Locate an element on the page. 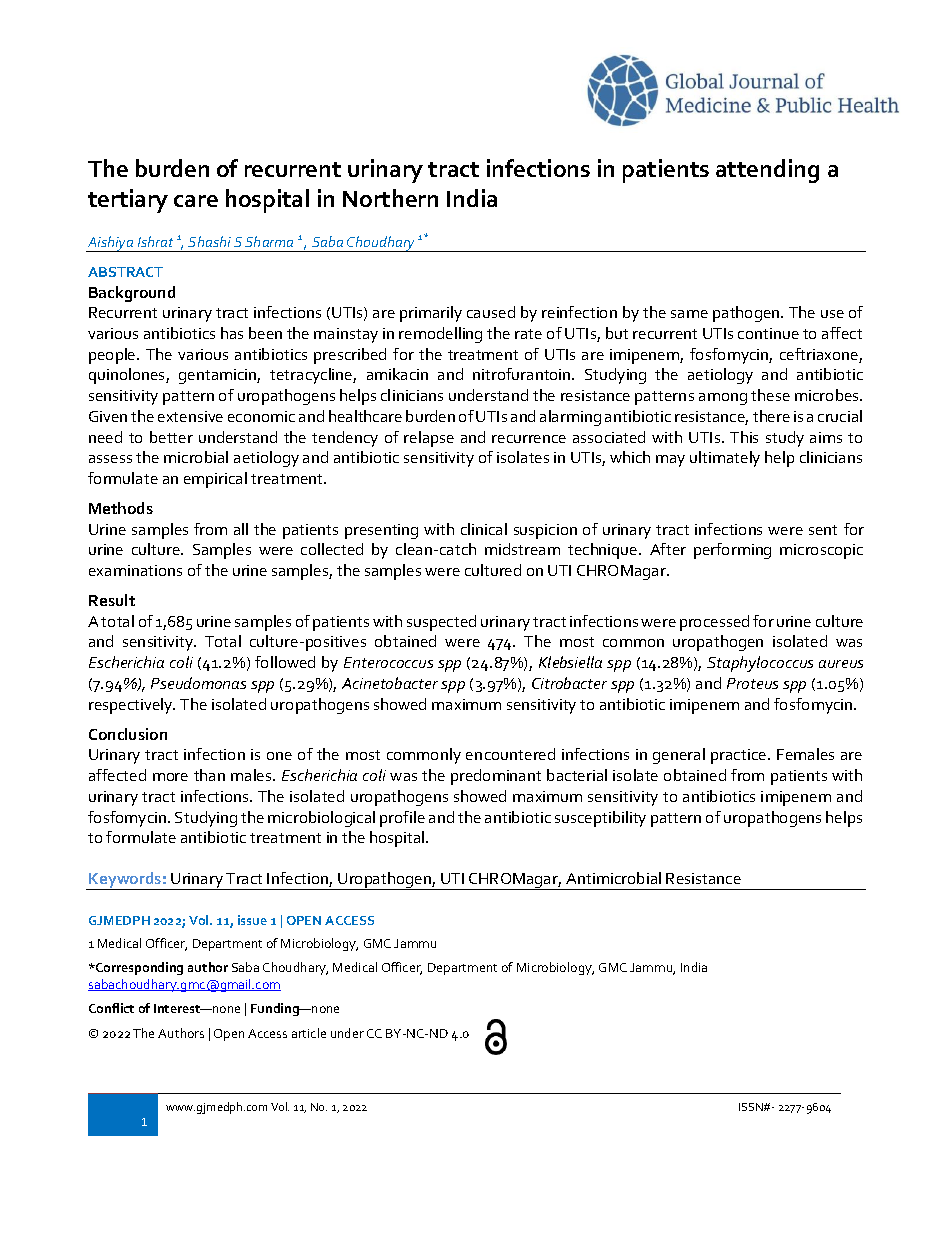 This page has height=1233, width=952. tertiary is located at coordinates (128, 201).
